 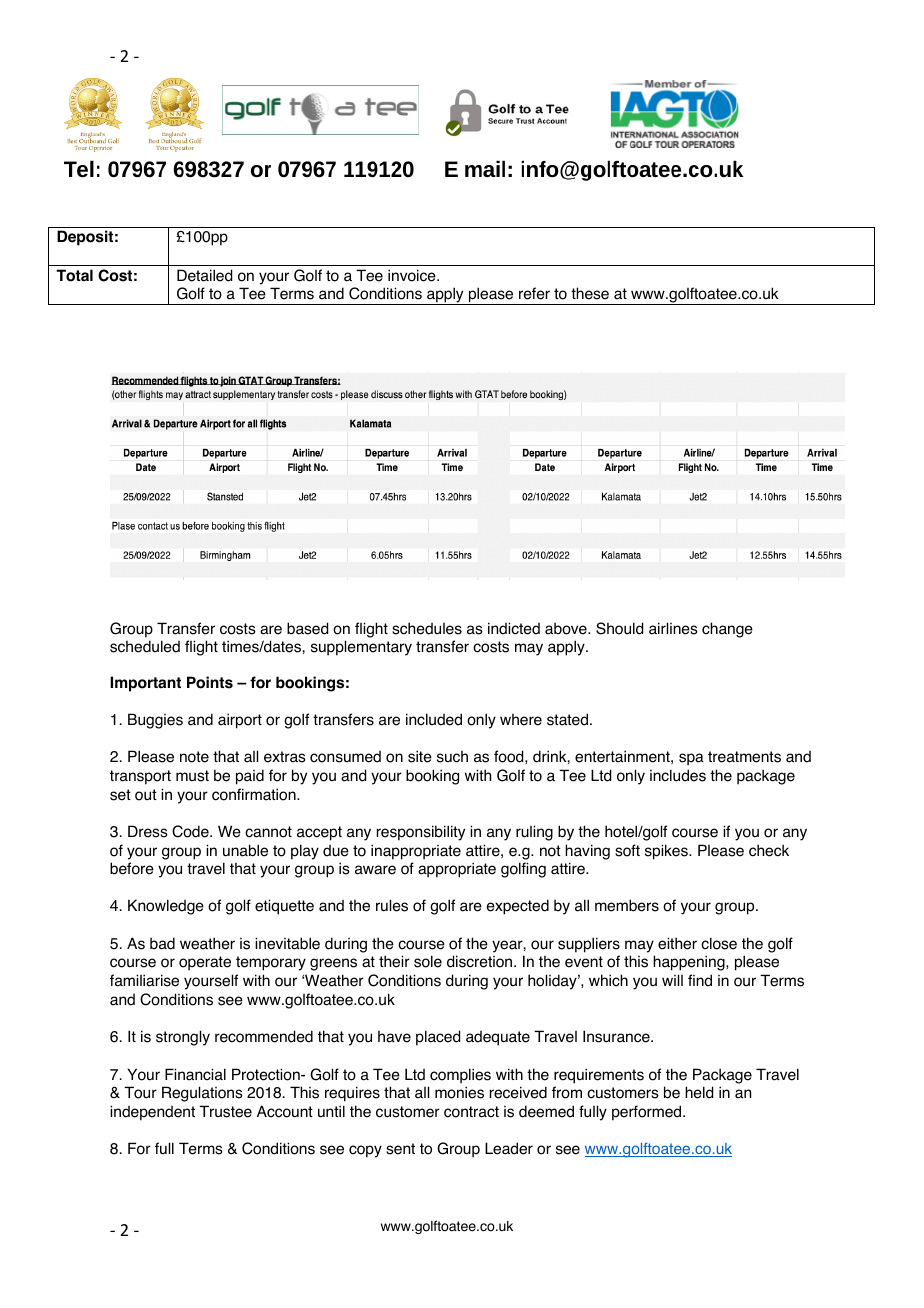 What do you see at coordinates (427, 628) in the document?
I see `schedules` at bounding box center [427, 628].
